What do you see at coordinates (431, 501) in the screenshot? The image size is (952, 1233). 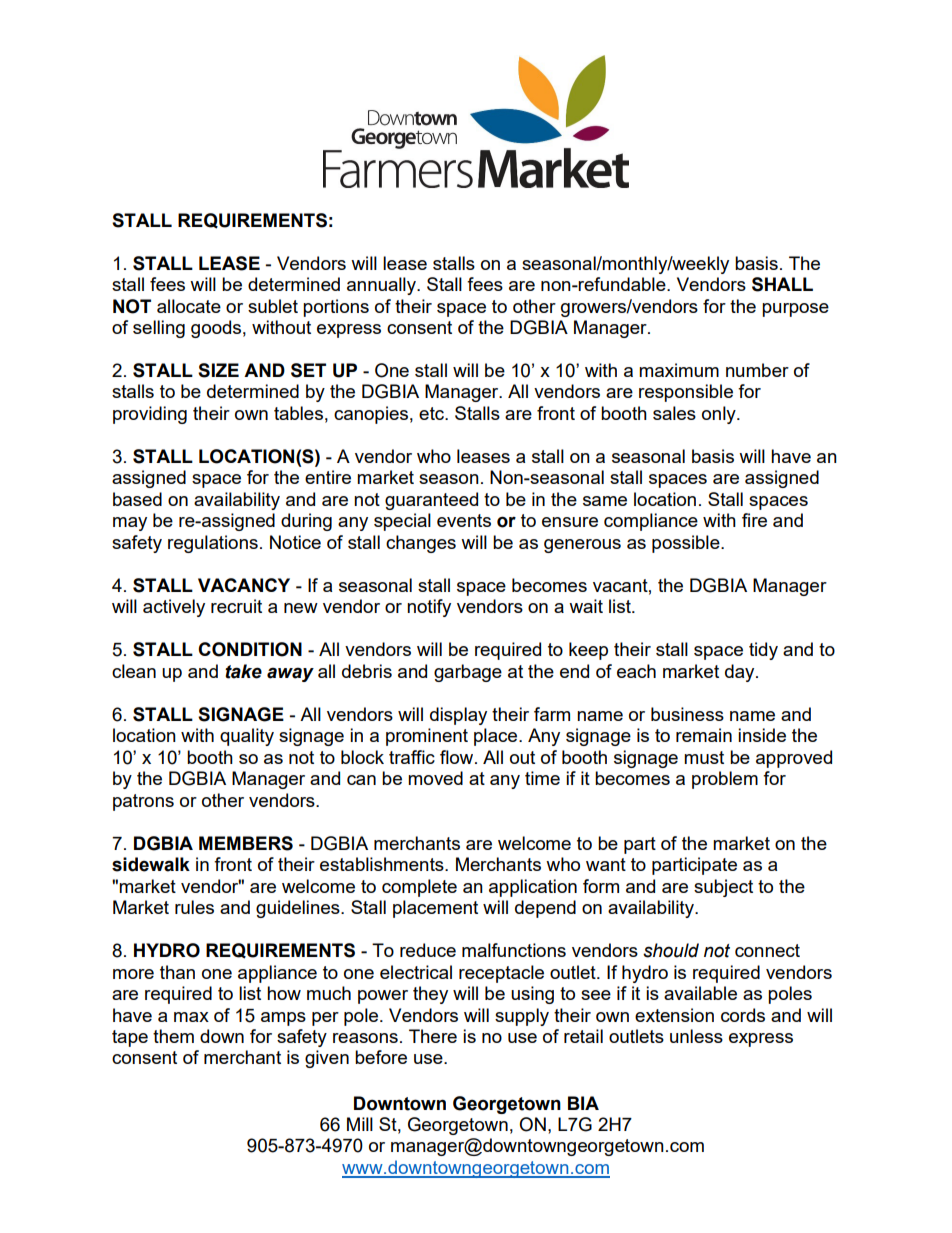 I see `guaranteed` at bounding box center [431, 501].
